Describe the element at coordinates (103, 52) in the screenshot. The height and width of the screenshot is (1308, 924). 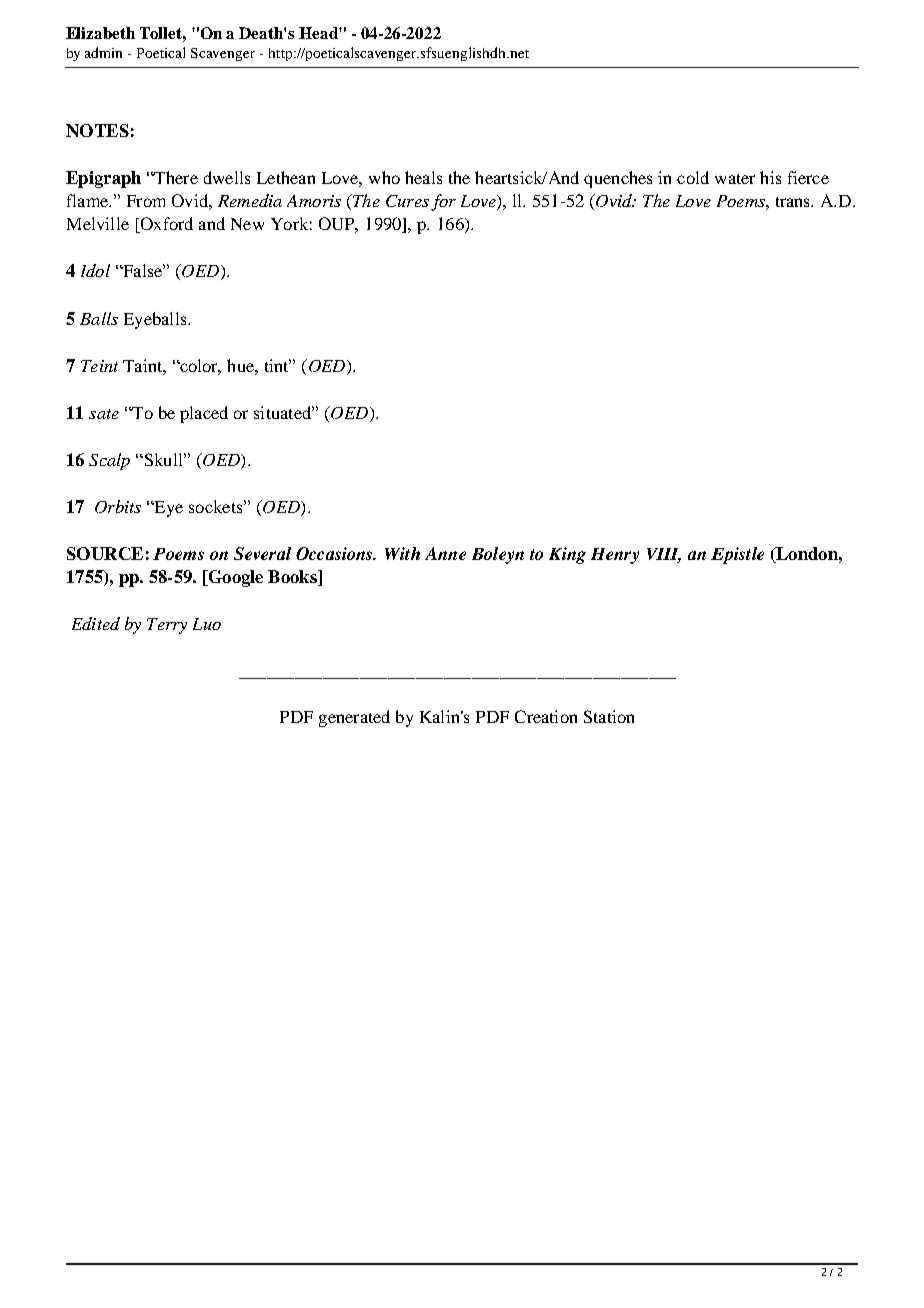
I see `admin` at that location.
